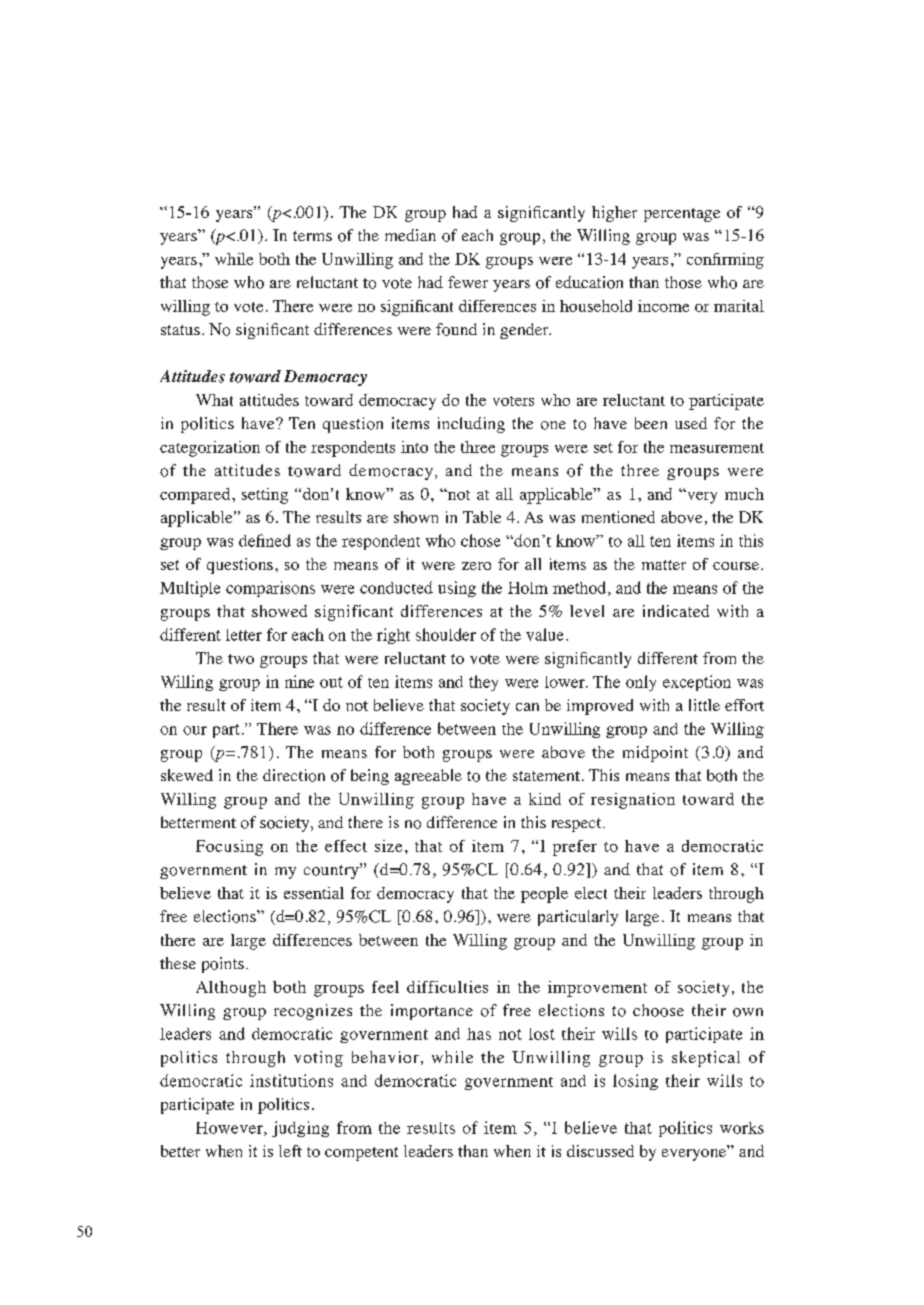 This screenshot has width=924, height=1305. I want to click on prefer, so click(575, 848).
